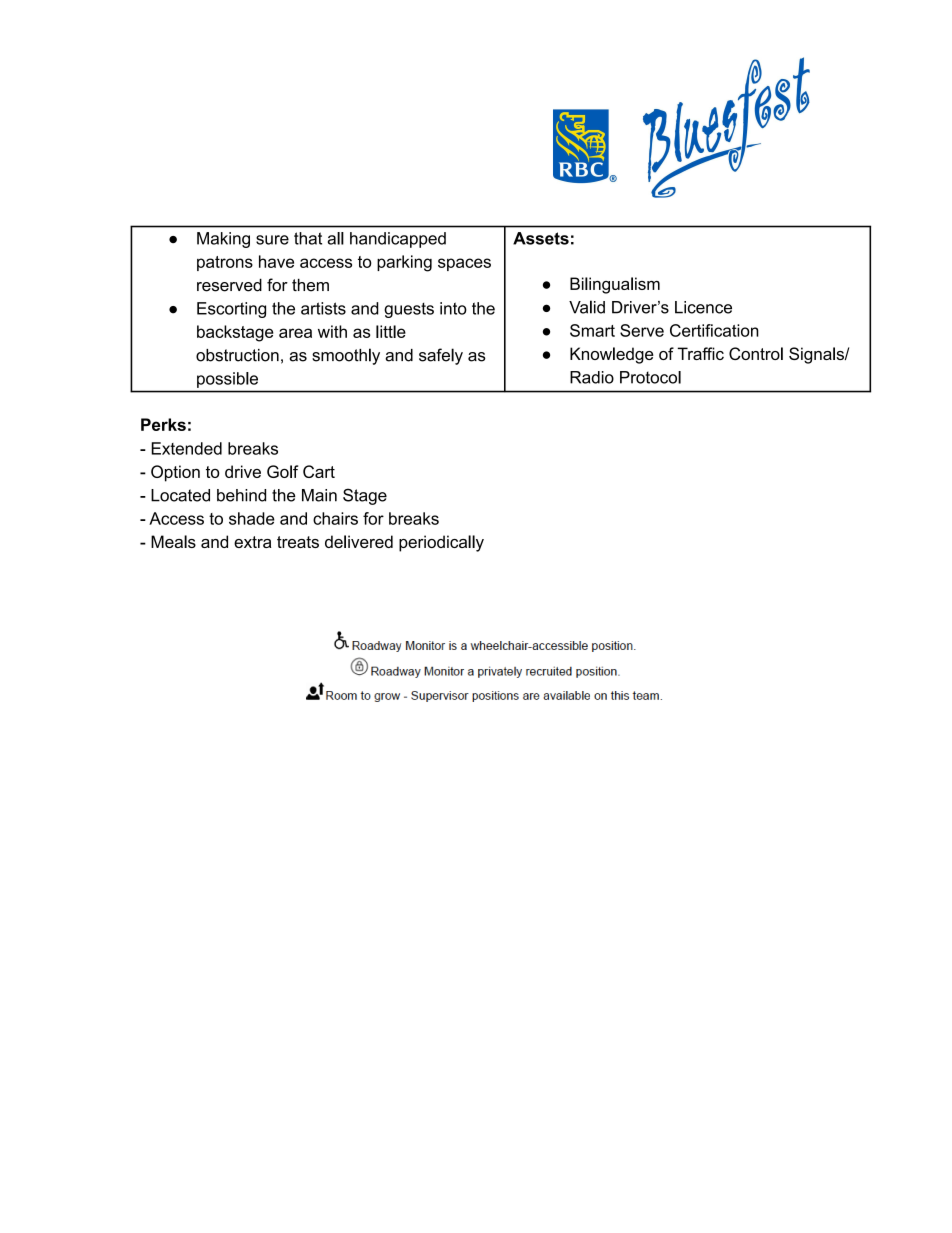  I want to click on delivered, so click(359, 541).
